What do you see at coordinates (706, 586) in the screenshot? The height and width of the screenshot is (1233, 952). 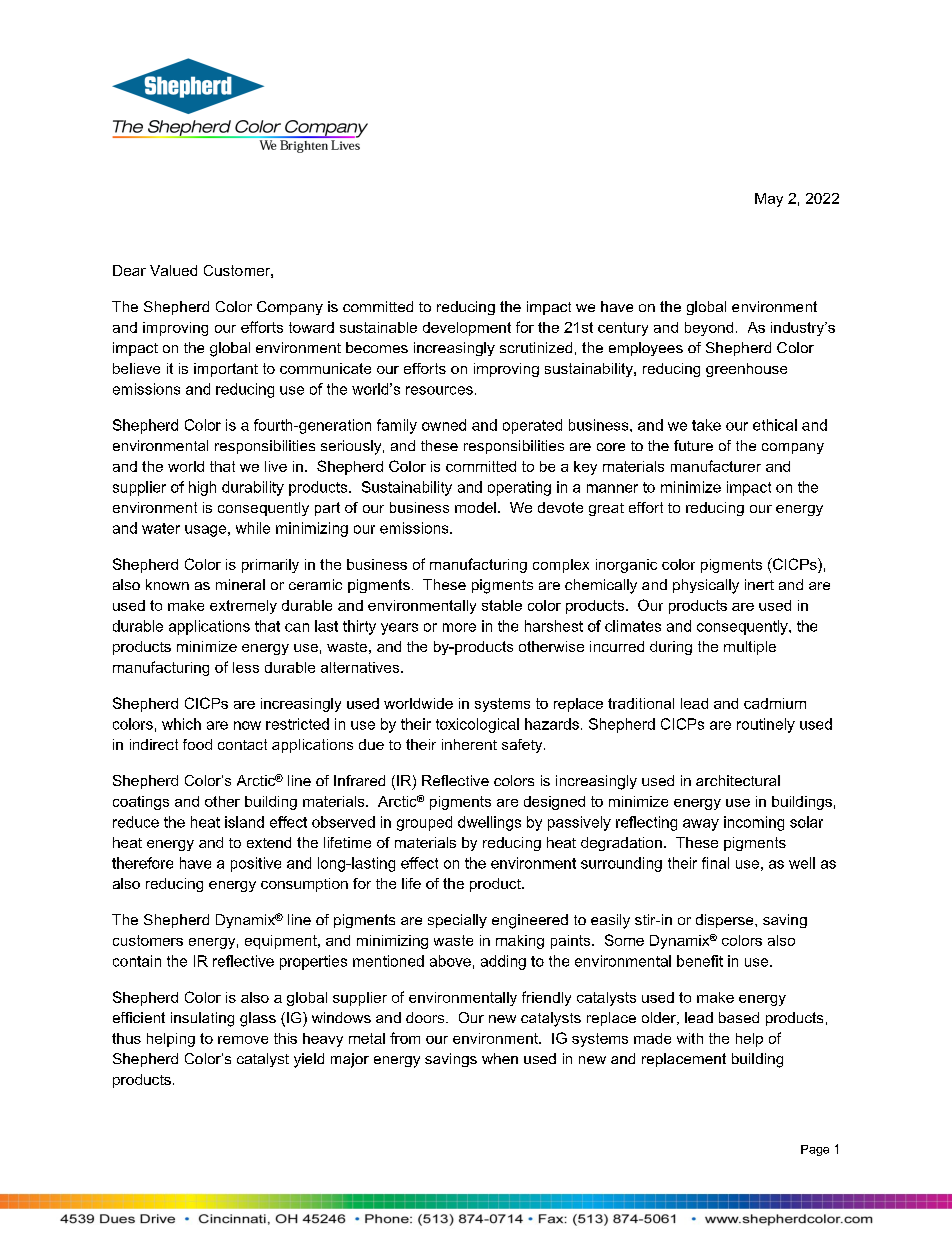 I see `physically` at bounding box center [706, 586].
